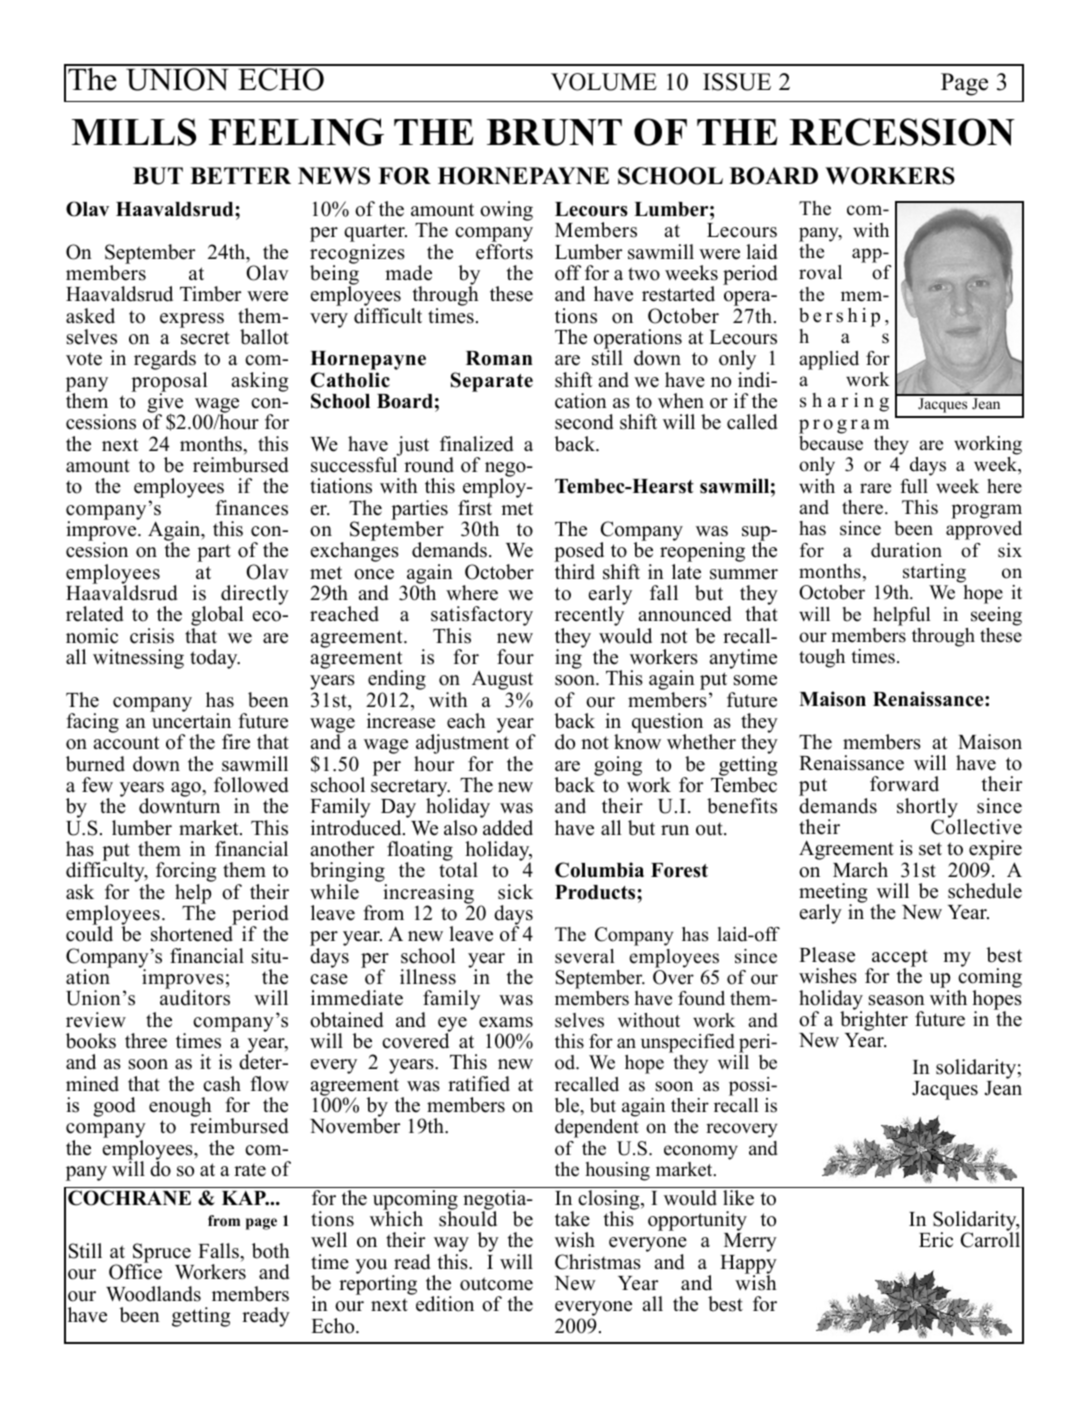 This document has width=1088, height=1408. I want to click on MILLS, so click(134, 132).
